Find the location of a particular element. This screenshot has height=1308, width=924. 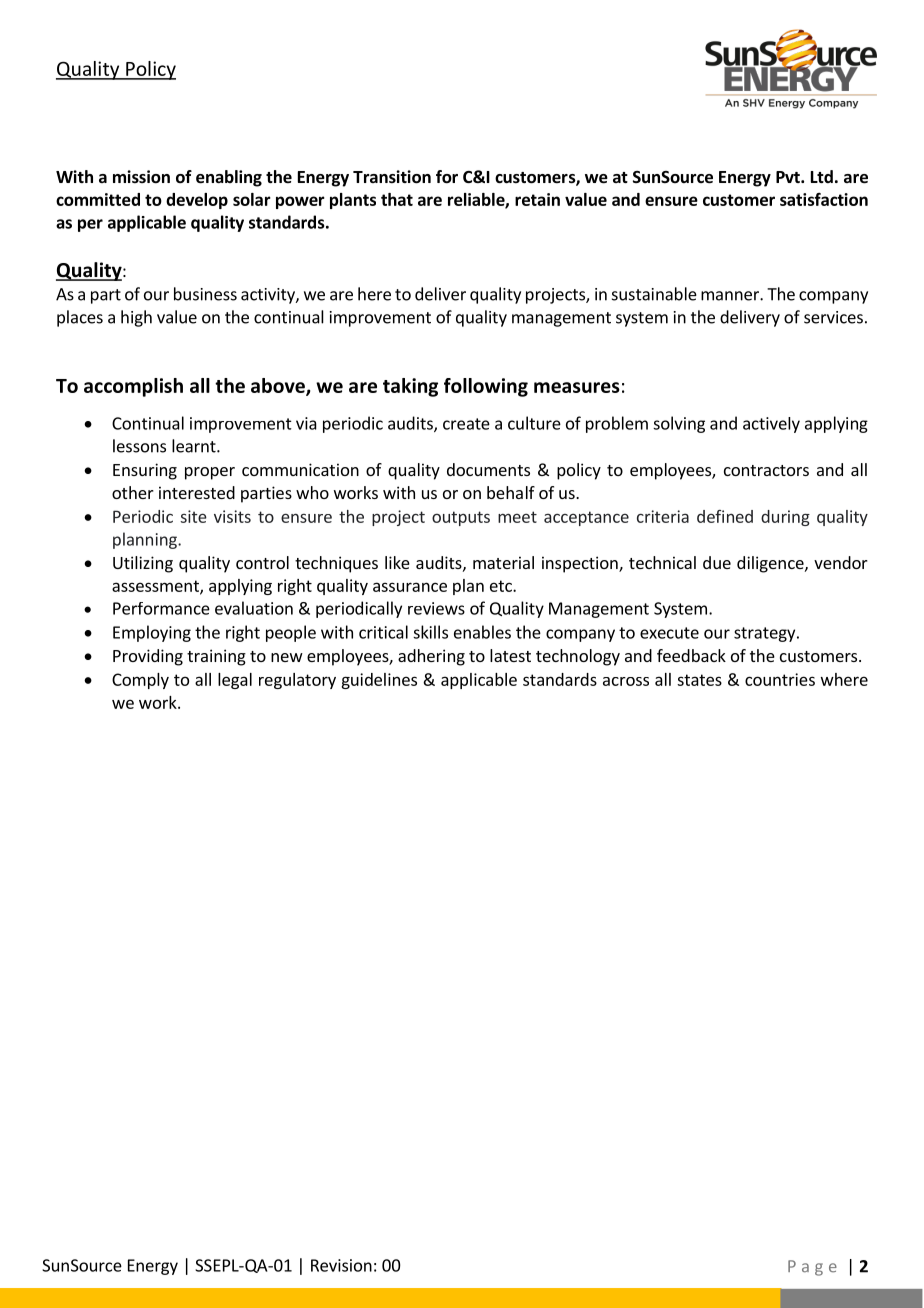

adhering is located at coordinates (431, 657).
